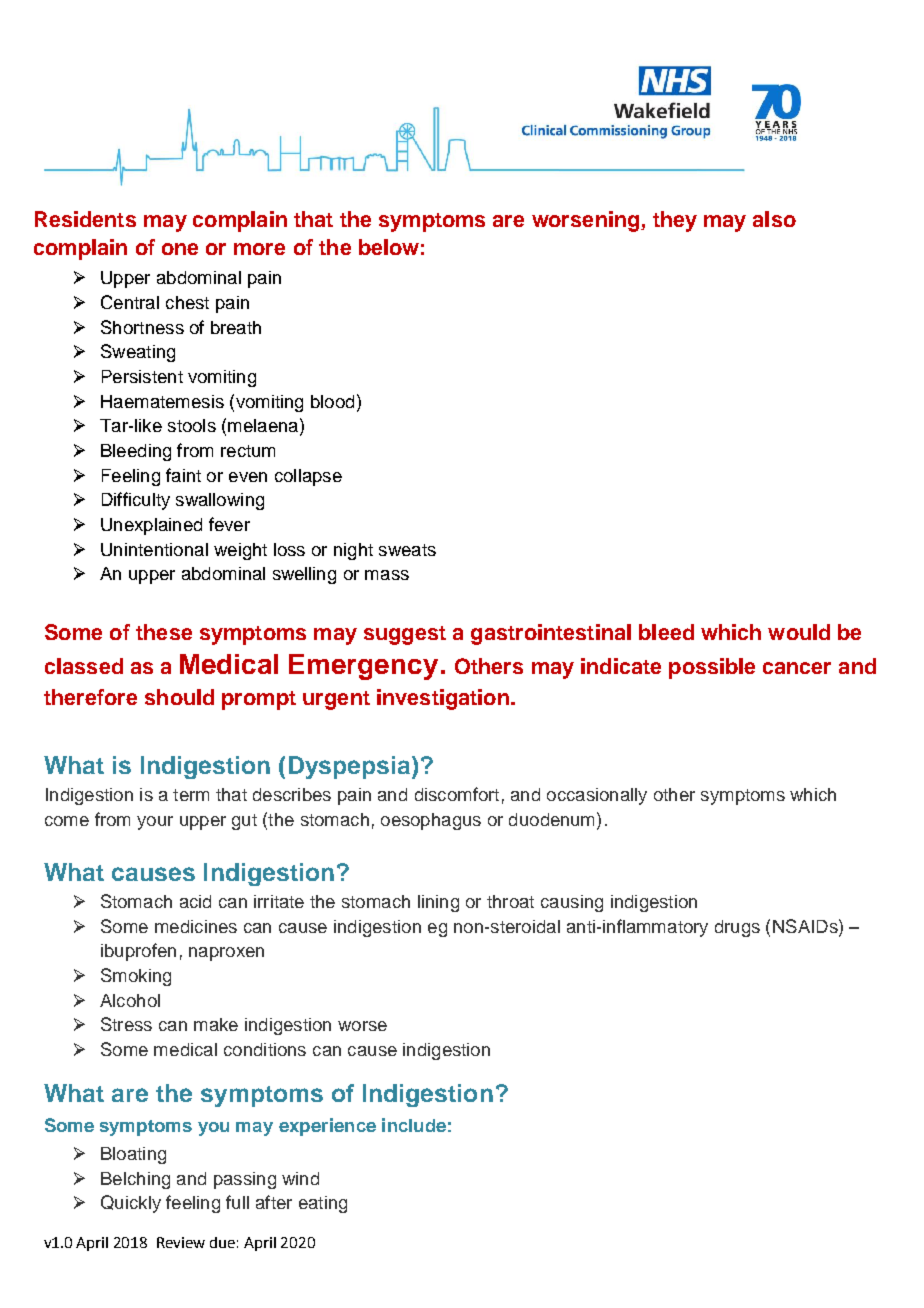 The width and height of the screenshot is (924, 1308). What do you see at coordinates (179, 697) in the screenshot?
I see `should` at bounding box center [179, 697].
